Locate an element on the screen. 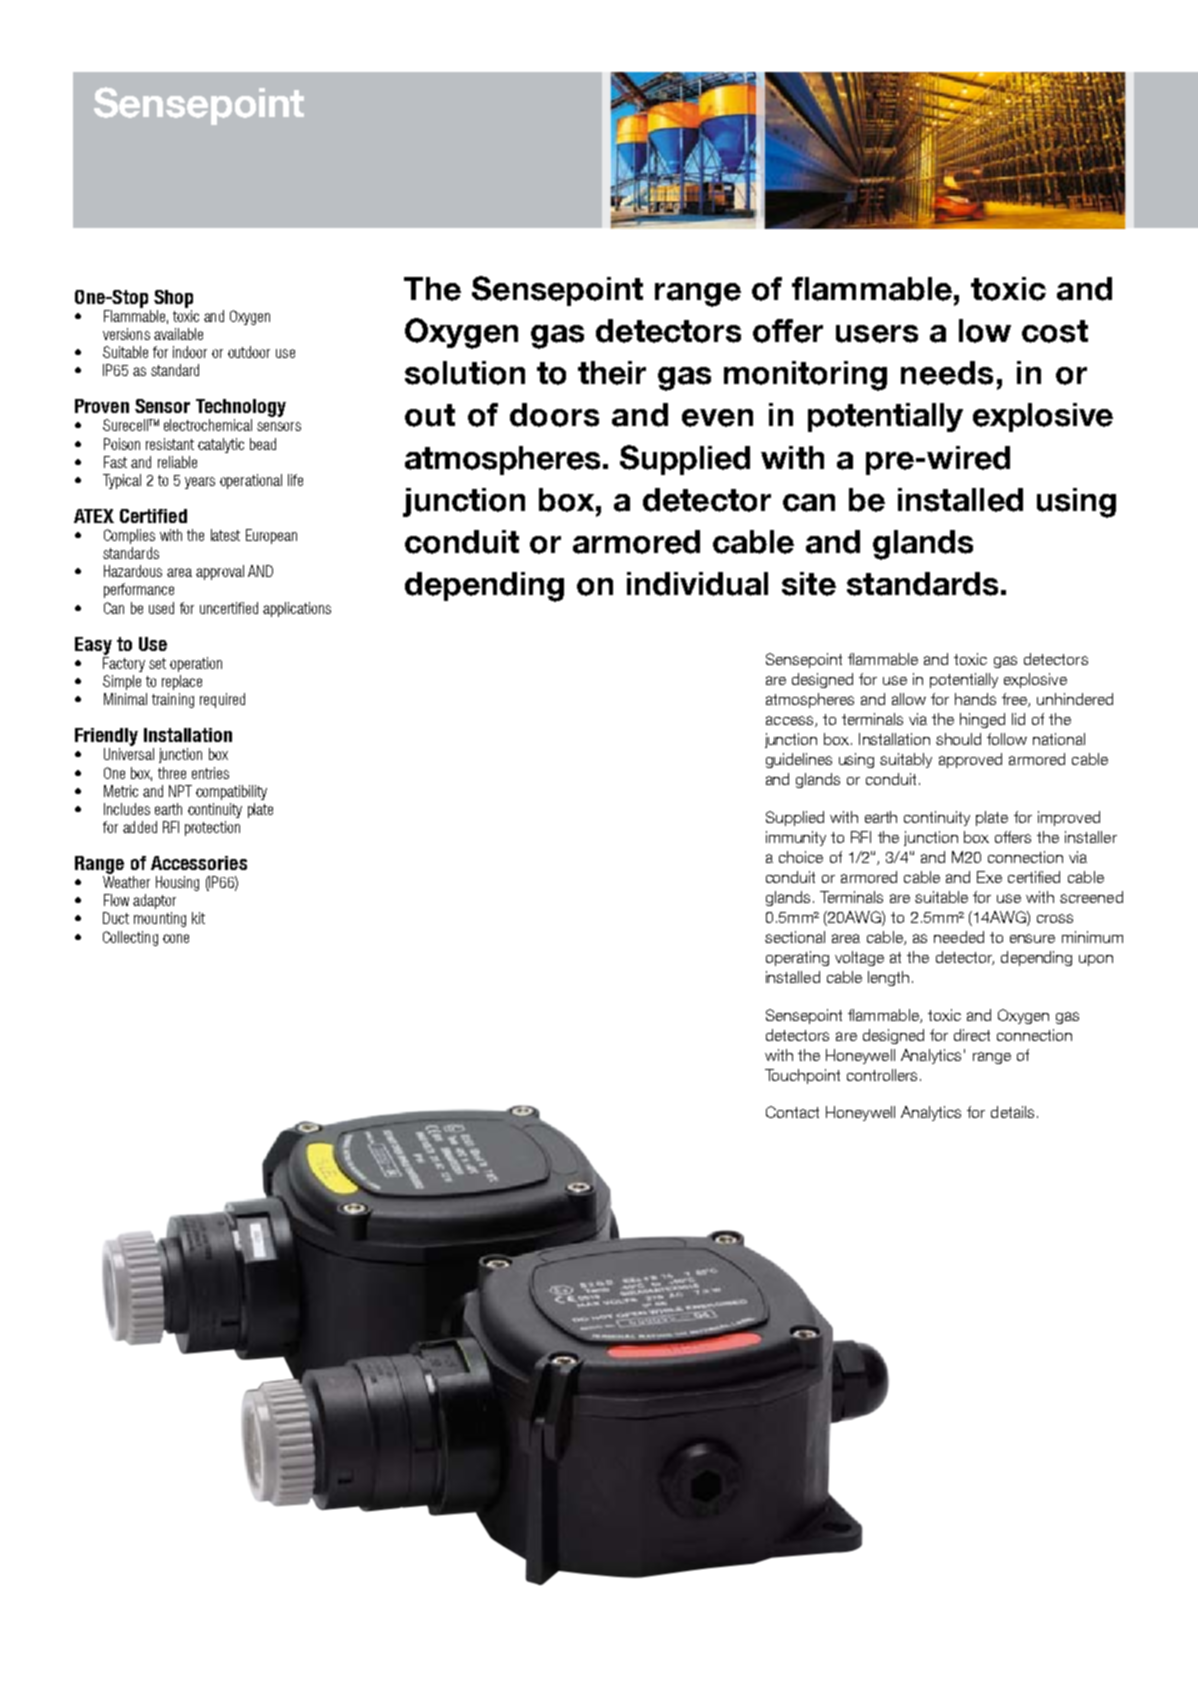  cost is located at coordinates (1055, 331).
